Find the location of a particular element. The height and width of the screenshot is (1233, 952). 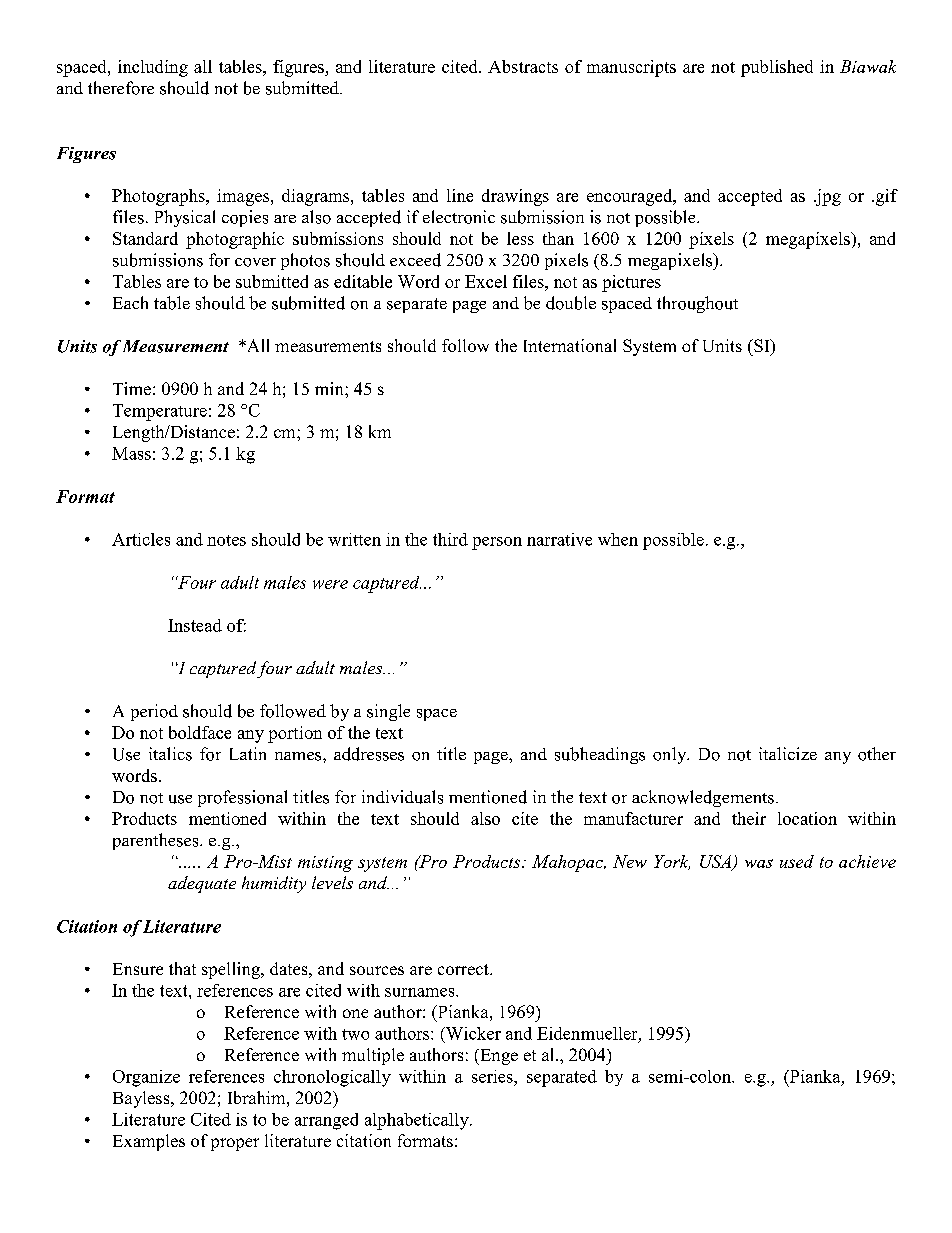

proper is located at coordinates (235, 1144).
